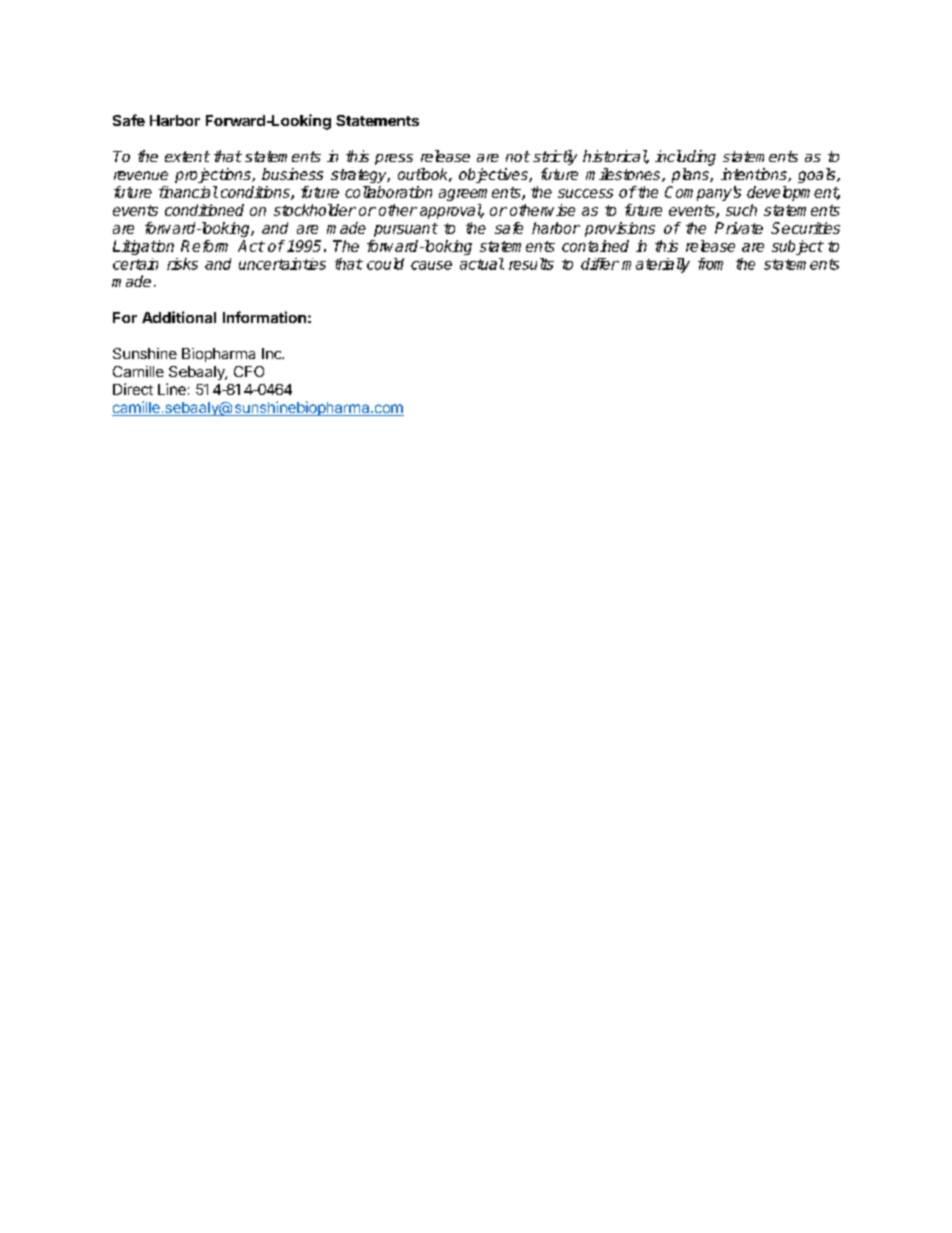 The image size is (952, 1233). Describe the element at coordinates (482, 264) in the screenshot. I see `actual` at that location.
